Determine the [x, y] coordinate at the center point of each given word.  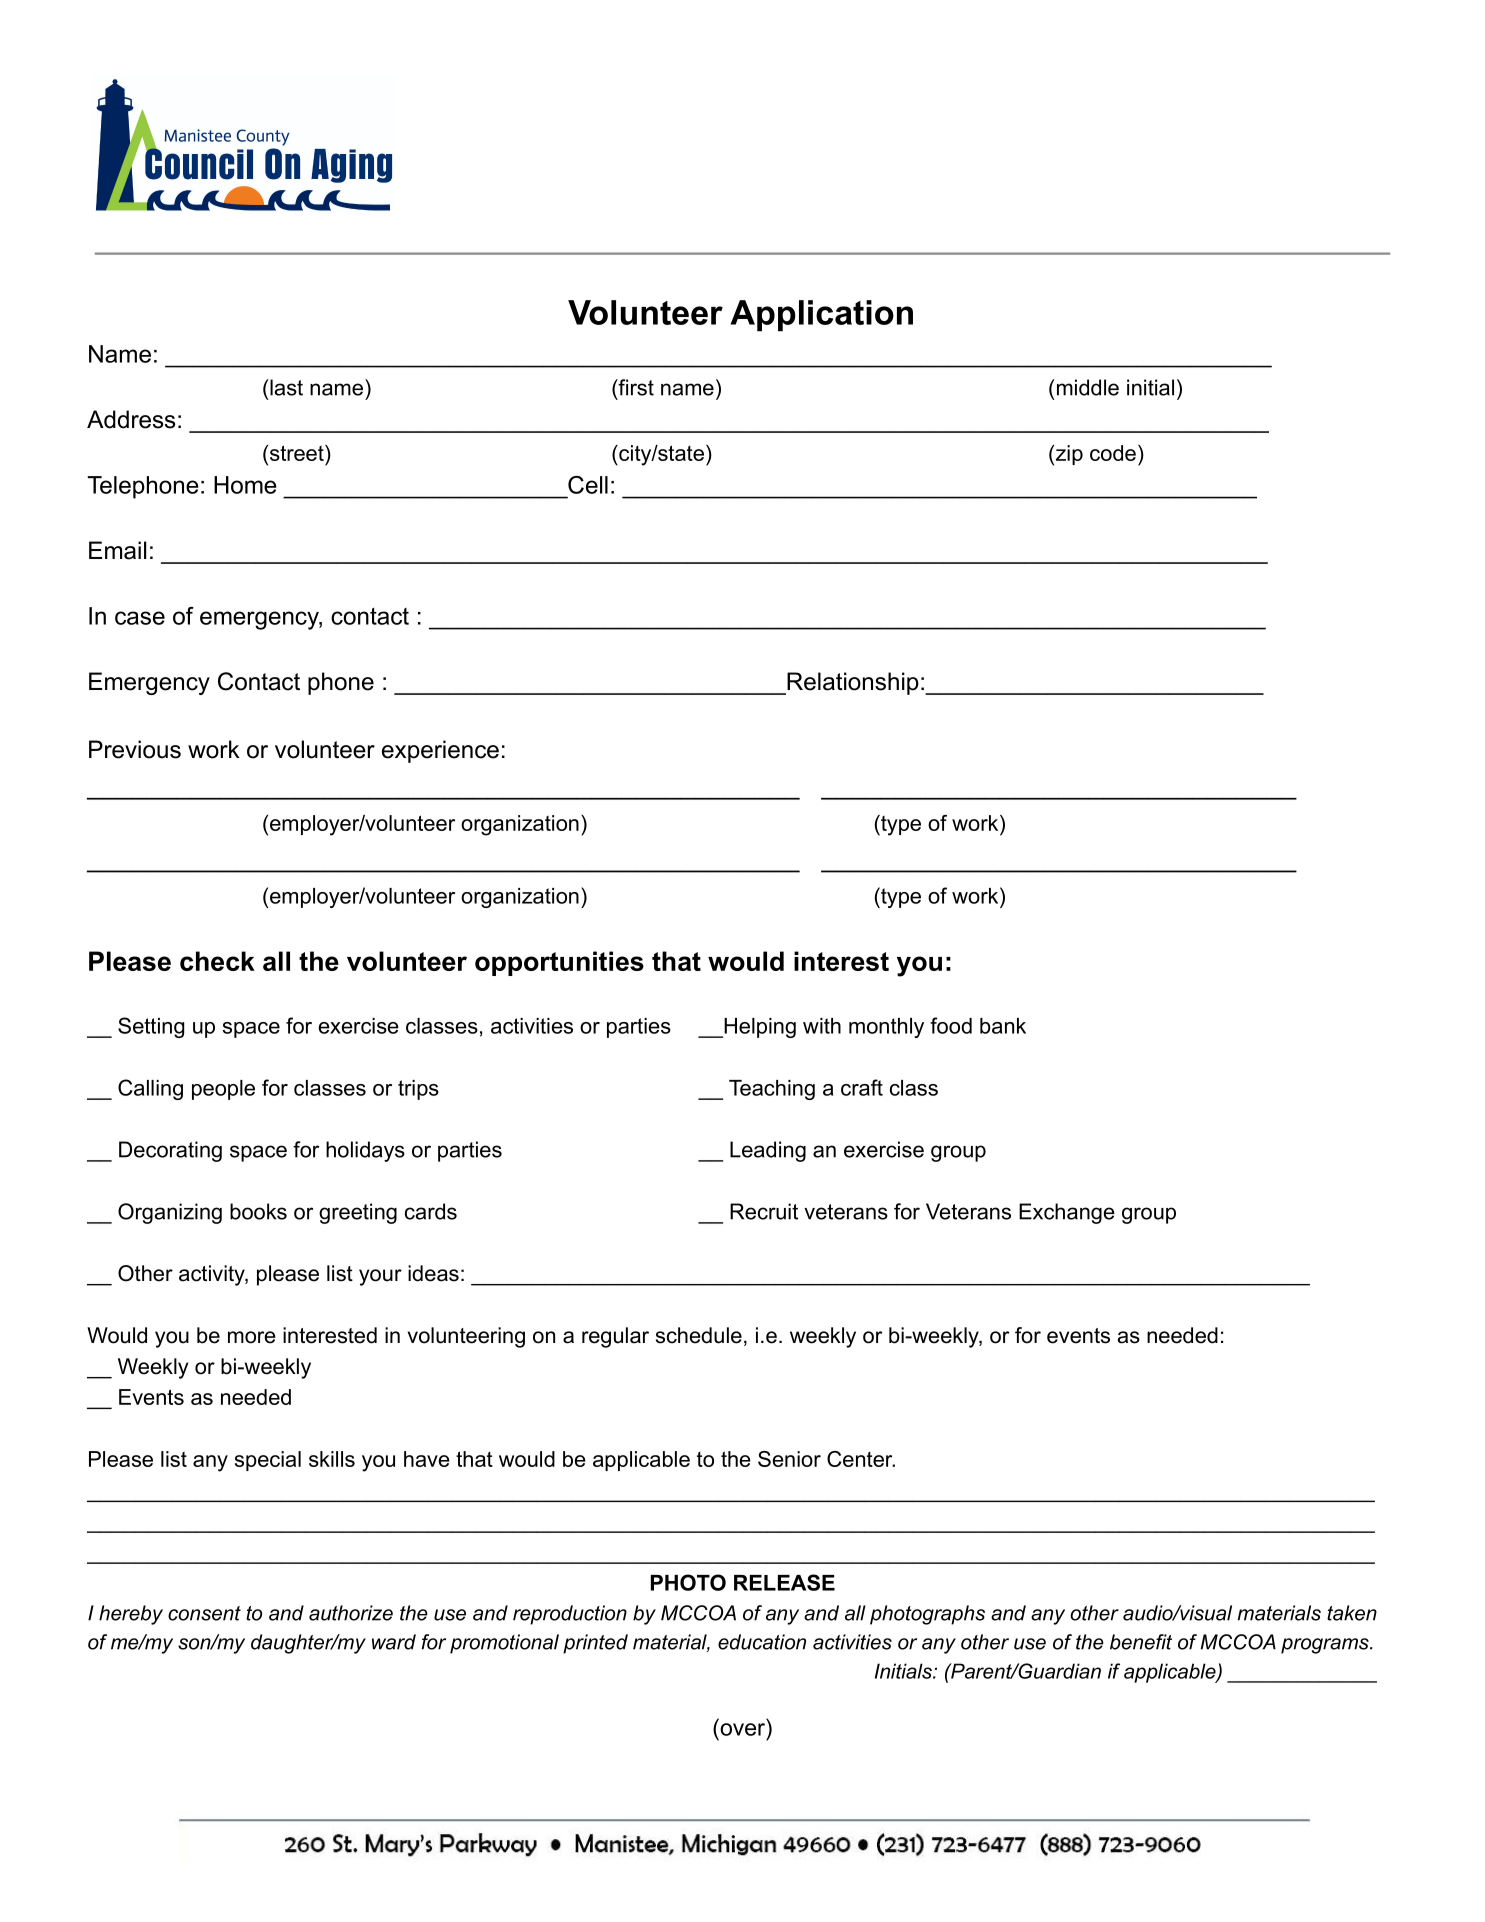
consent [204, 1613]
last [285, 387]
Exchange [1067, 1213]
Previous [135, 749]
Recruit [764, 1211]
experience [440, 751]
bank [1003, 1026]
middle [1086, 387]
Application [821, 316]
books [258, 1211]
